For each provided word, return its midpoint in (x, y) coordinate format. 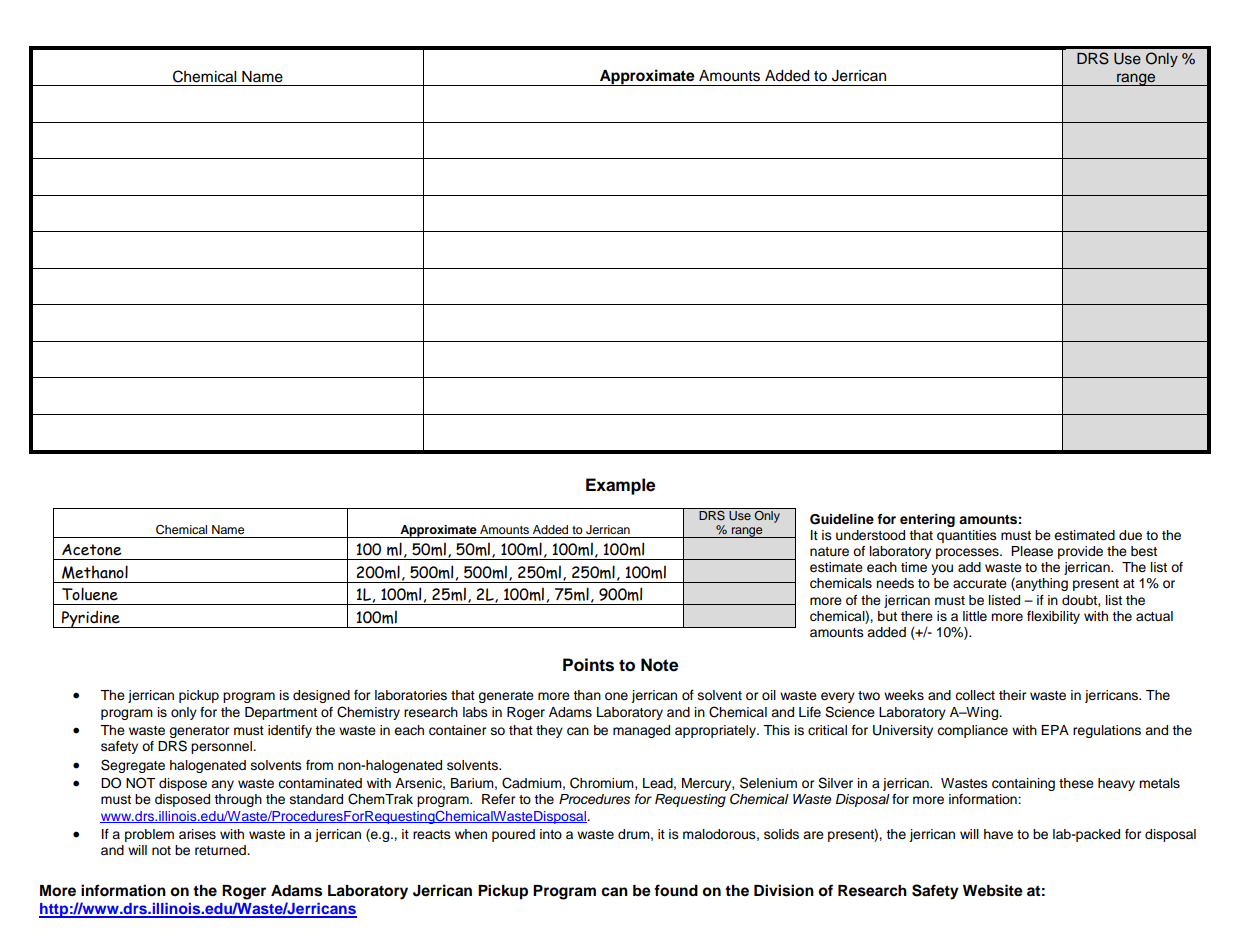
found (676, 890)
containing (1023, 784)
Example (620, 486)
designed (321, 696)
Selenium (768, 783)
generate (506, 697)
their (1013, 695)
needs (895, 583)
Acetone (92, 550)
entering (927, 520)
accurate (980, 584)
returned (221, 850)
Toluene (90, 594)
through (238, 800)
